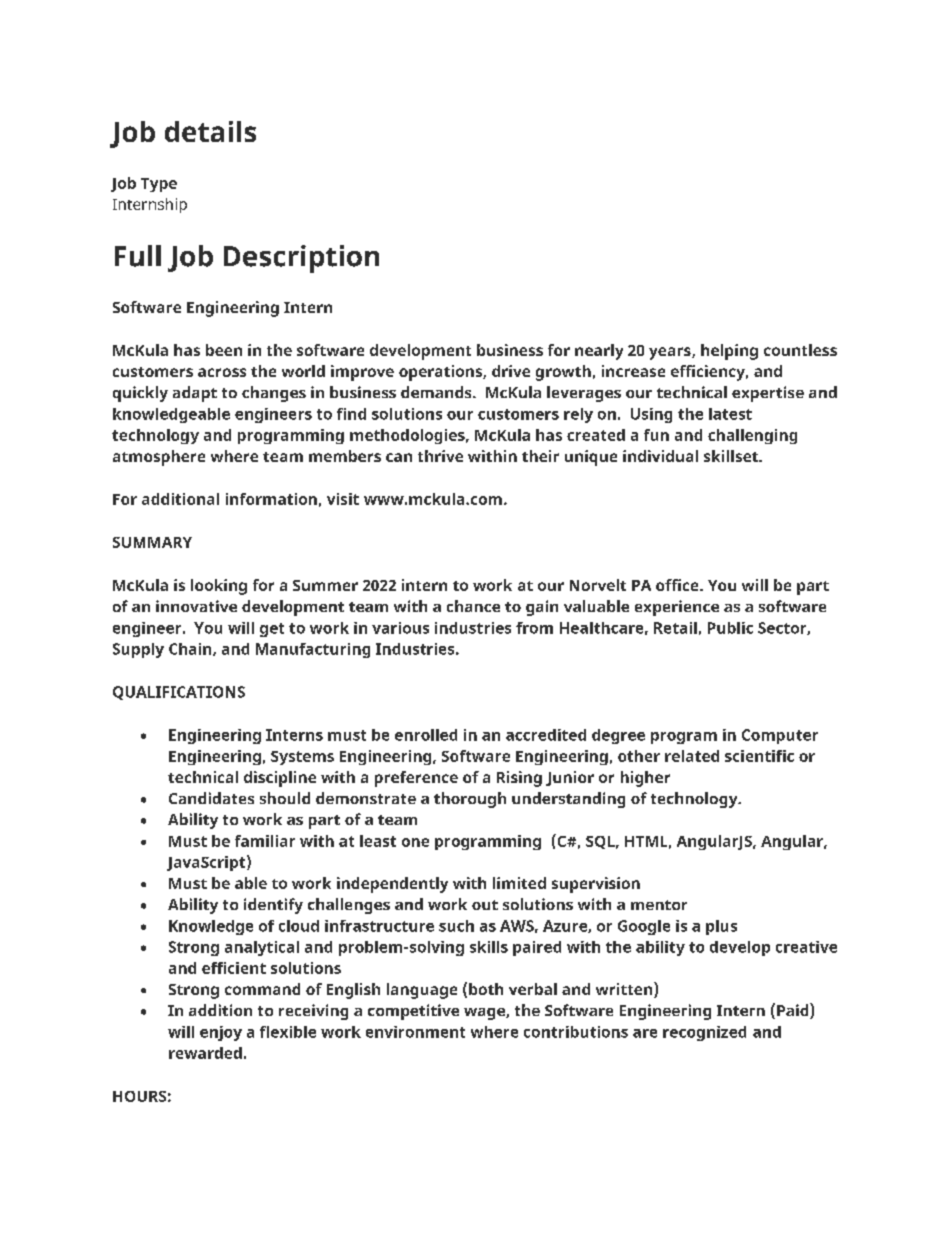 Image resolution: width=952 pixels, height=1233 pixels. Describe the element at coordinates (473, 606) in the document. I see `chance` at that location.
